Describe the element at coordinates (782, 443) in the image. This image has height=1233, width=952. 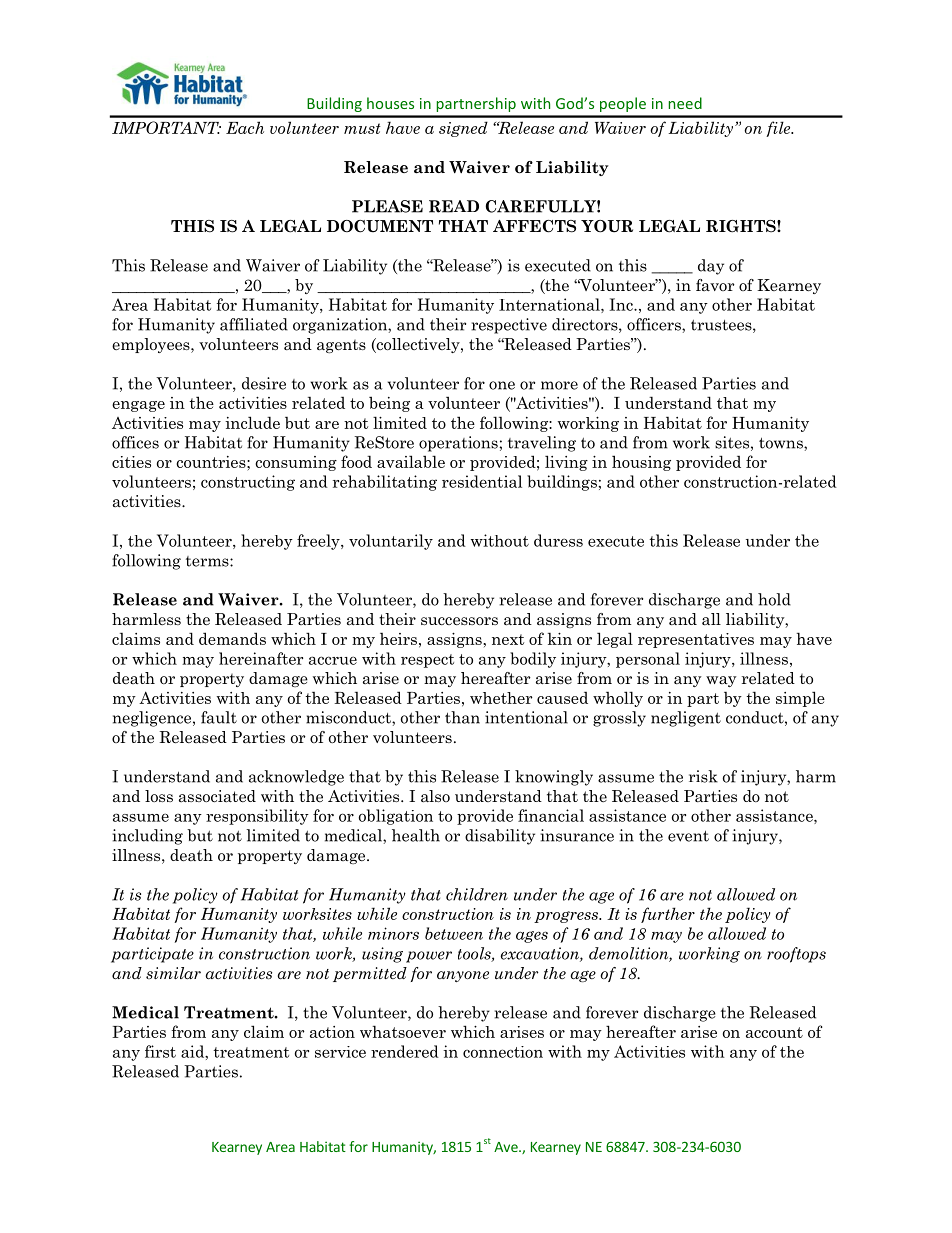
I see `towns` at that location.
